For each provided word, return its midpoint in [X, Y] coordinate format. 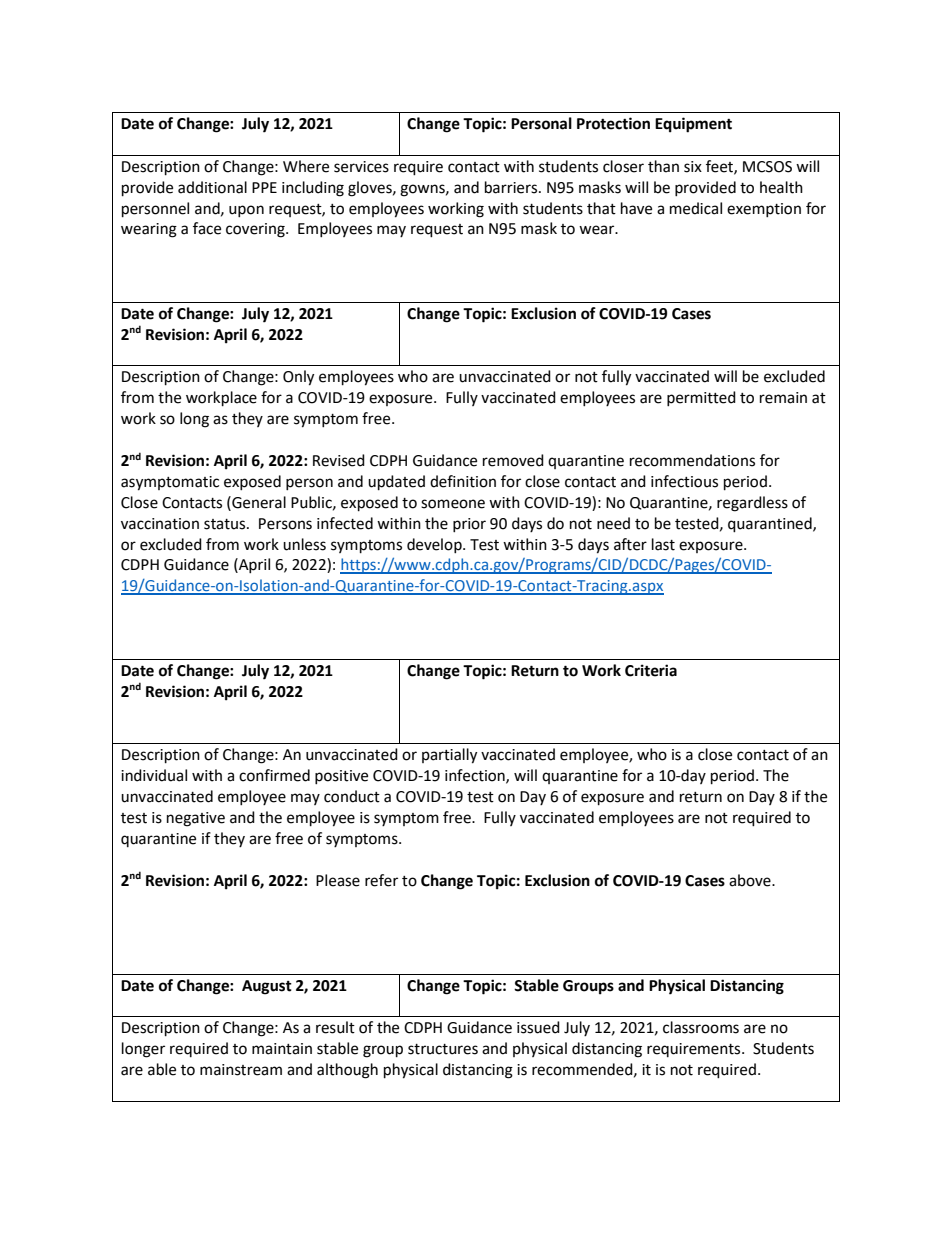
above [751, 880]
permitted [701, 398]
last [663, 544]
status [226, 524]
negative [196, 819]
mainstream [241, 1070]
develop [435, 545]
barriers [512, 187]
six [693, 167]
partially [449, 756]
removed [513, 460]
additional [212, 187]
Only [298, 378]
